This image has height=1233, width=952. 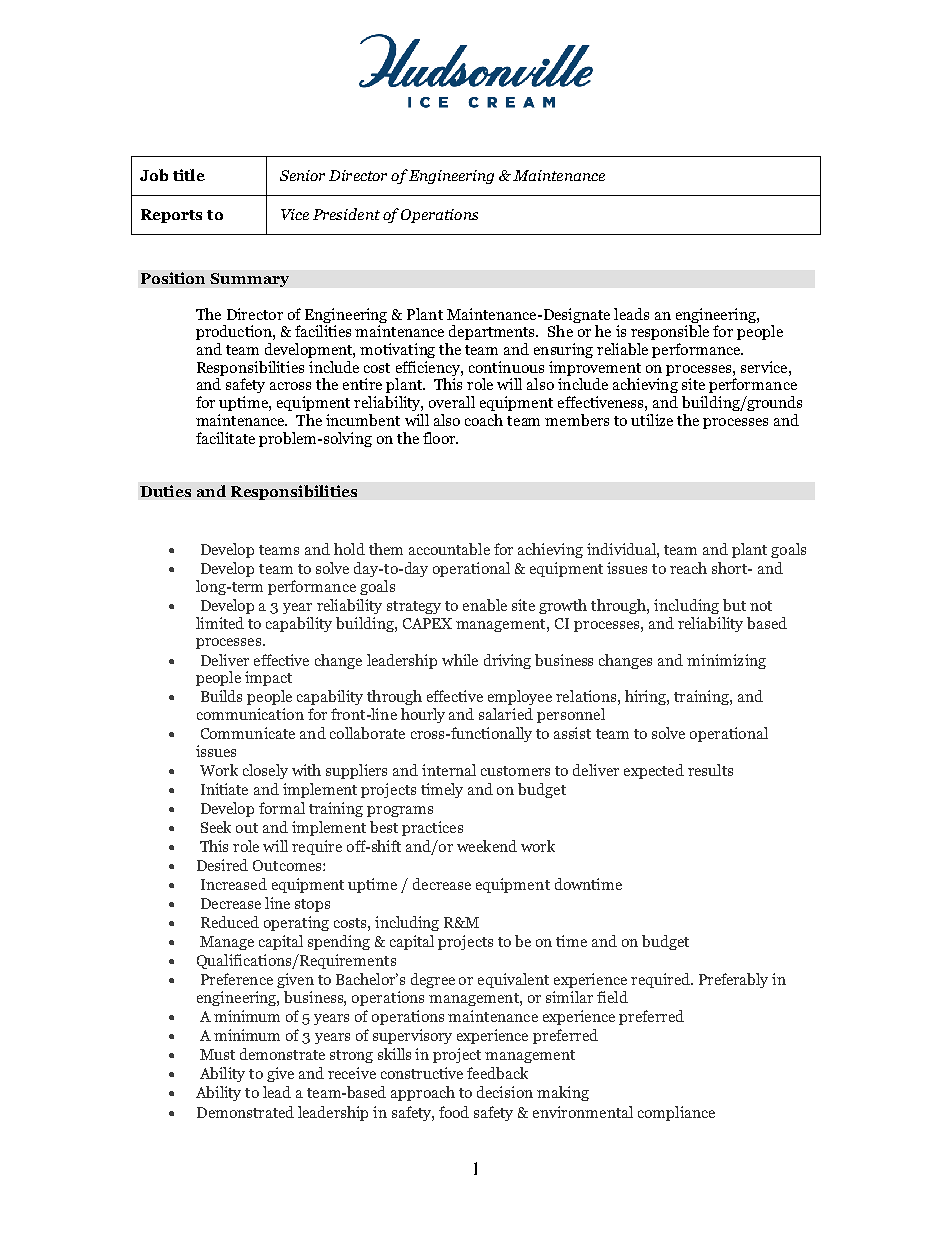 What do you see at coordinates (487, 846) in the image?
I see `weekend` at bounding box center [487, 846].
